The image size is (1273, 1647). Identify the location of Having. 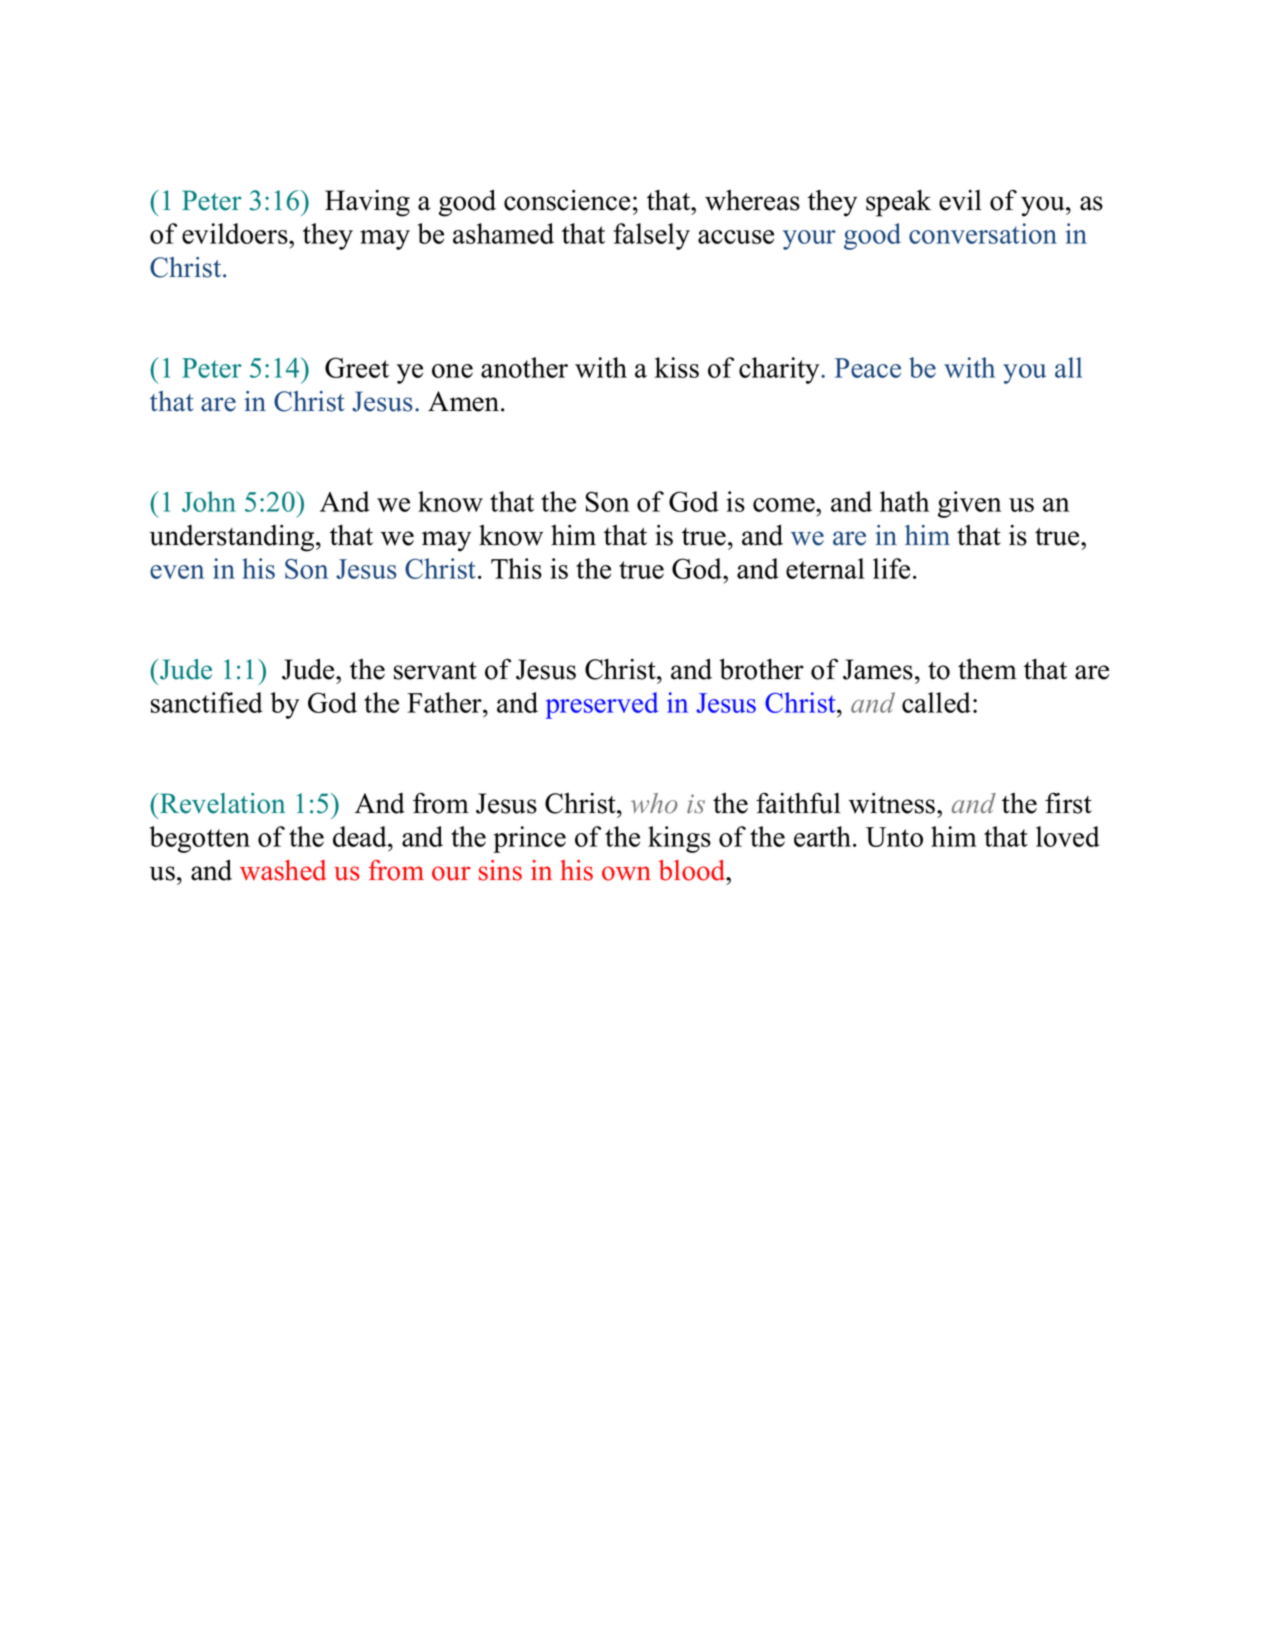
(367, 203).
